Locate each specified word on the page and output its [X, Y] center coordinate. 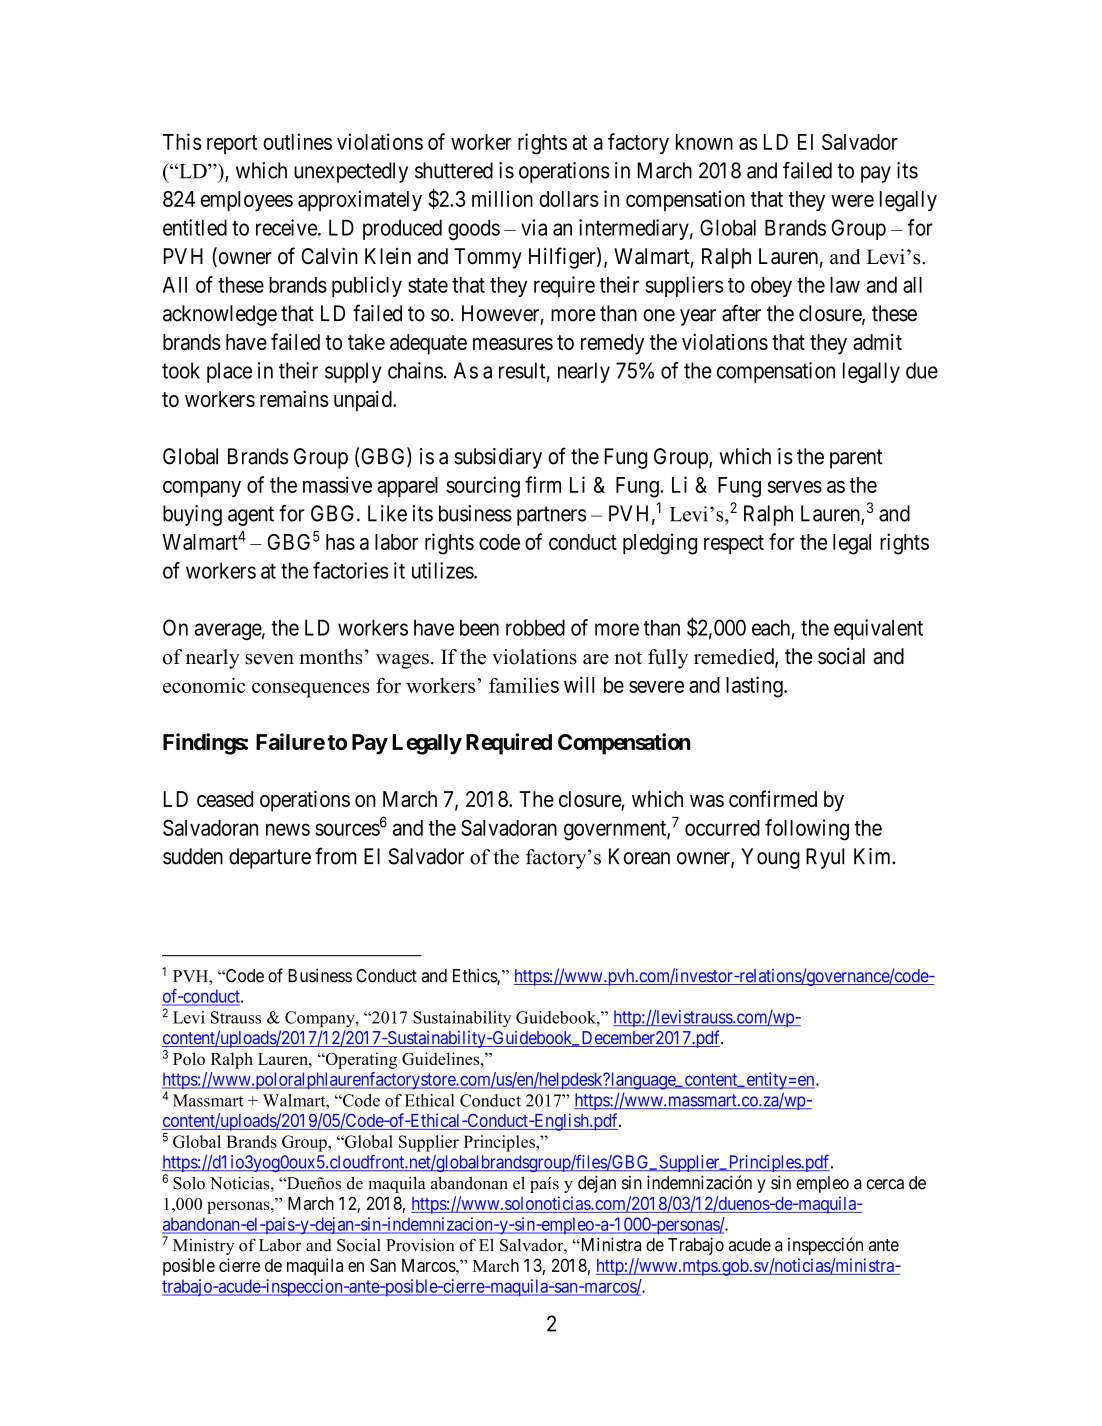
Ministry [203, 1246]
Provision [420, 1245]
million [502, 198]
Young [770, 858]
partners [551, 516]
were [852, 201]
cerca [885, 1184]
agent [251, 516]
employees [247, 201]
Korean [639, 856]
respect [734, 544]
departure [270, 858]
